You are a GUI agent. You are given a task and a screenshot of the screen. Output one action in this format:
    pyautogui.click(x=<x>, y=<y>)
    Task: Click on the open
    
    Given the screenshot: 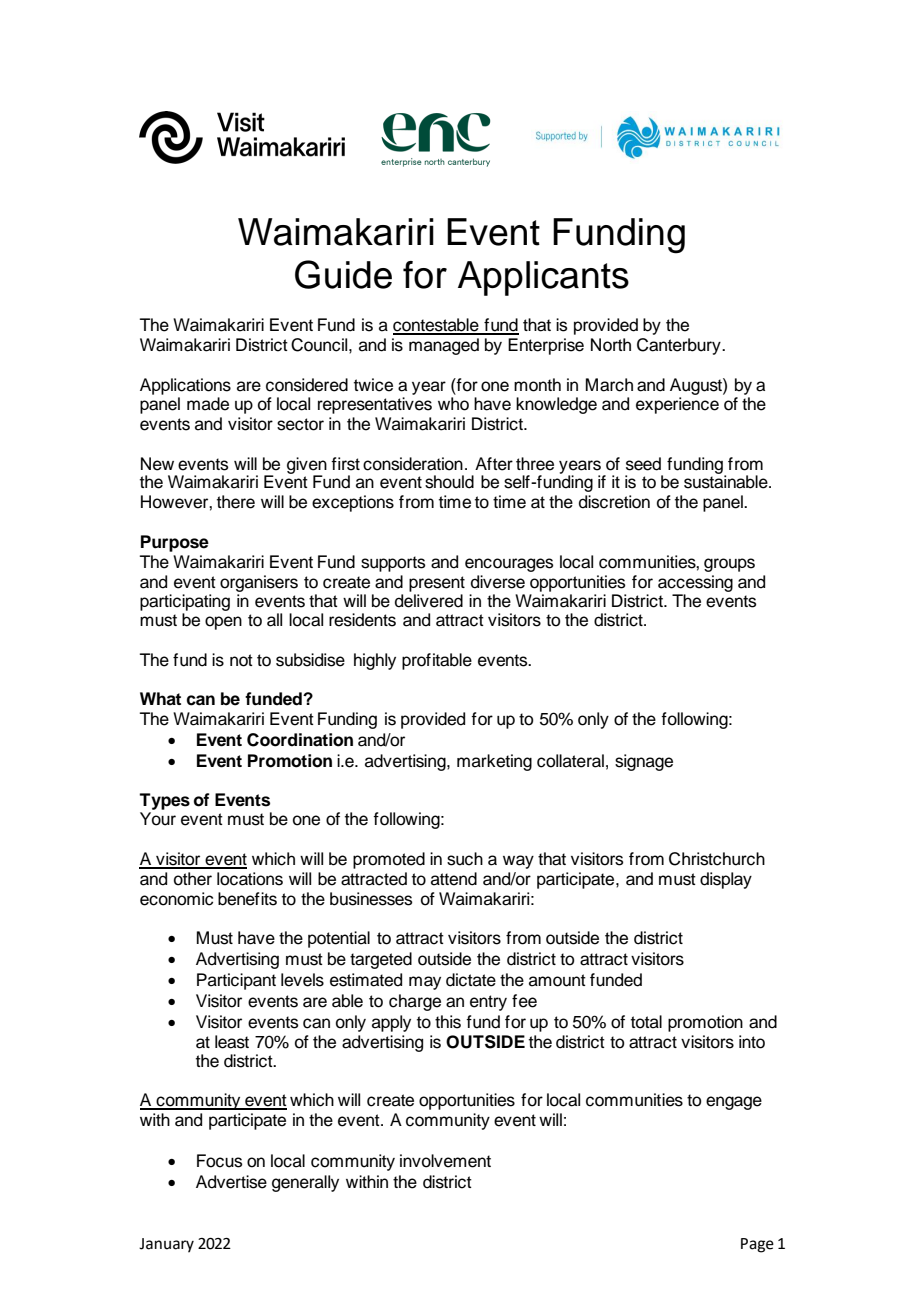 What is the action you would take?
    pyautogui.click(x=223, y=623)
